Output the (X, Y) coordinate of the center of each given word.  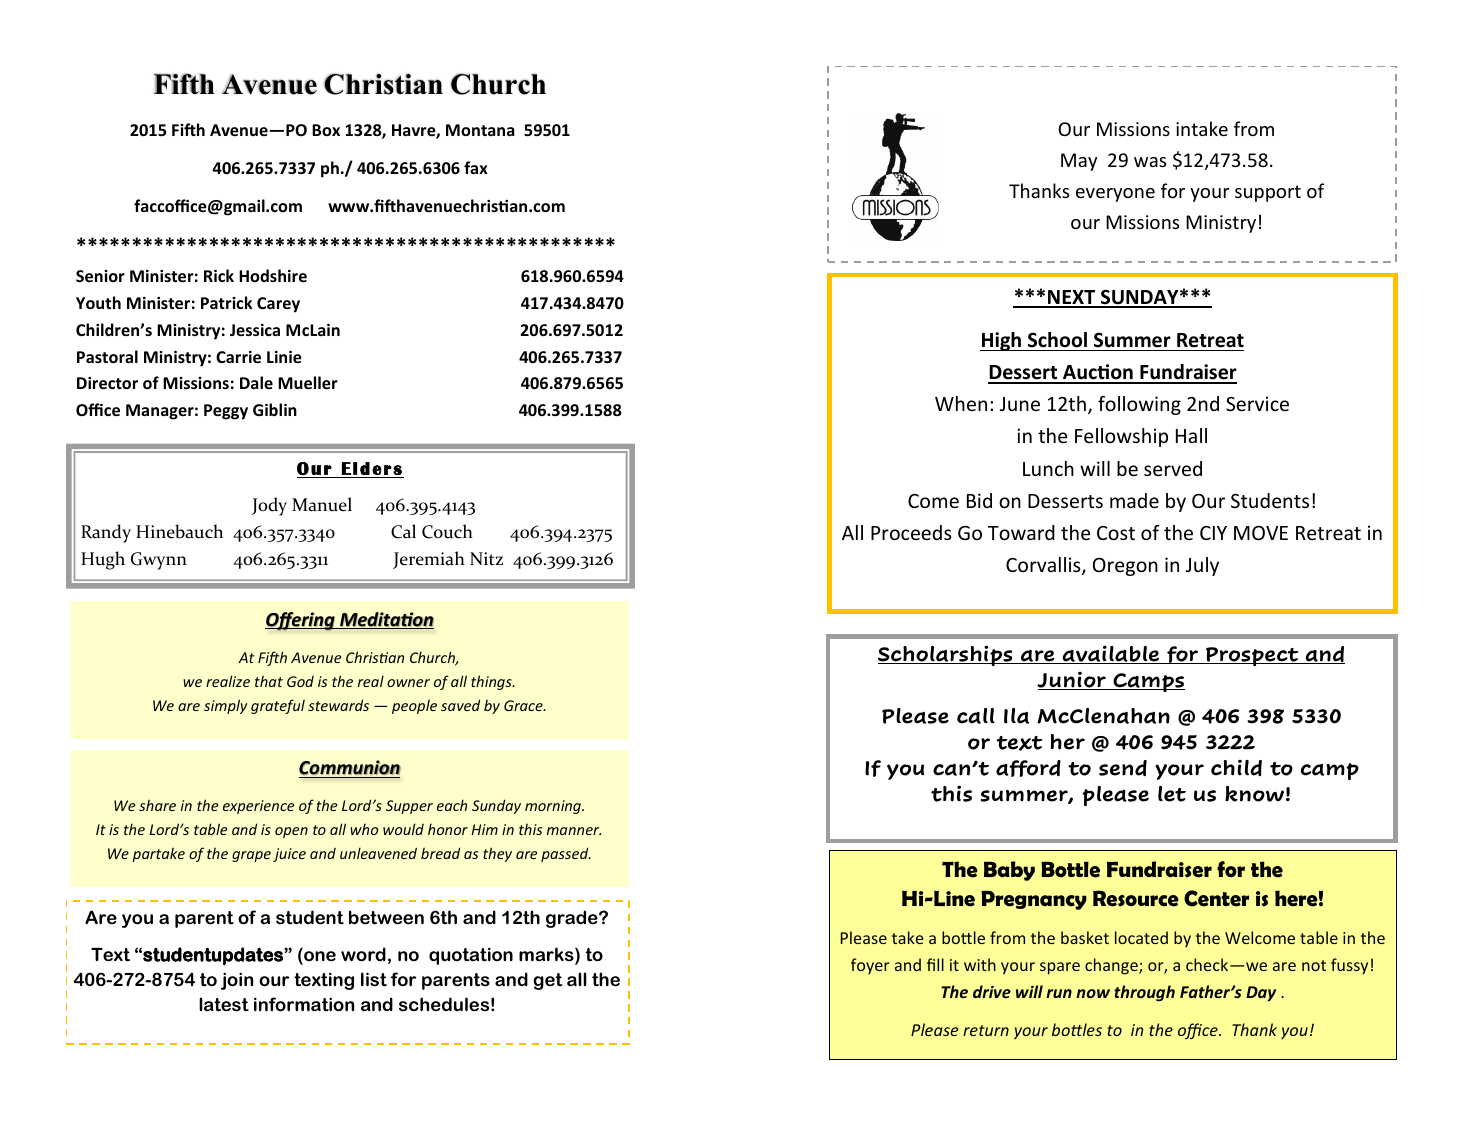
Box (326, 130)
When (961, 403)
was (1150, 162)
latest (224, 1004)
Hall (1191, 435)
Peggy (226, 412)
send (1123, 768)
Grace (524, 705)
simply (225, 706)
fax (476, 167)
